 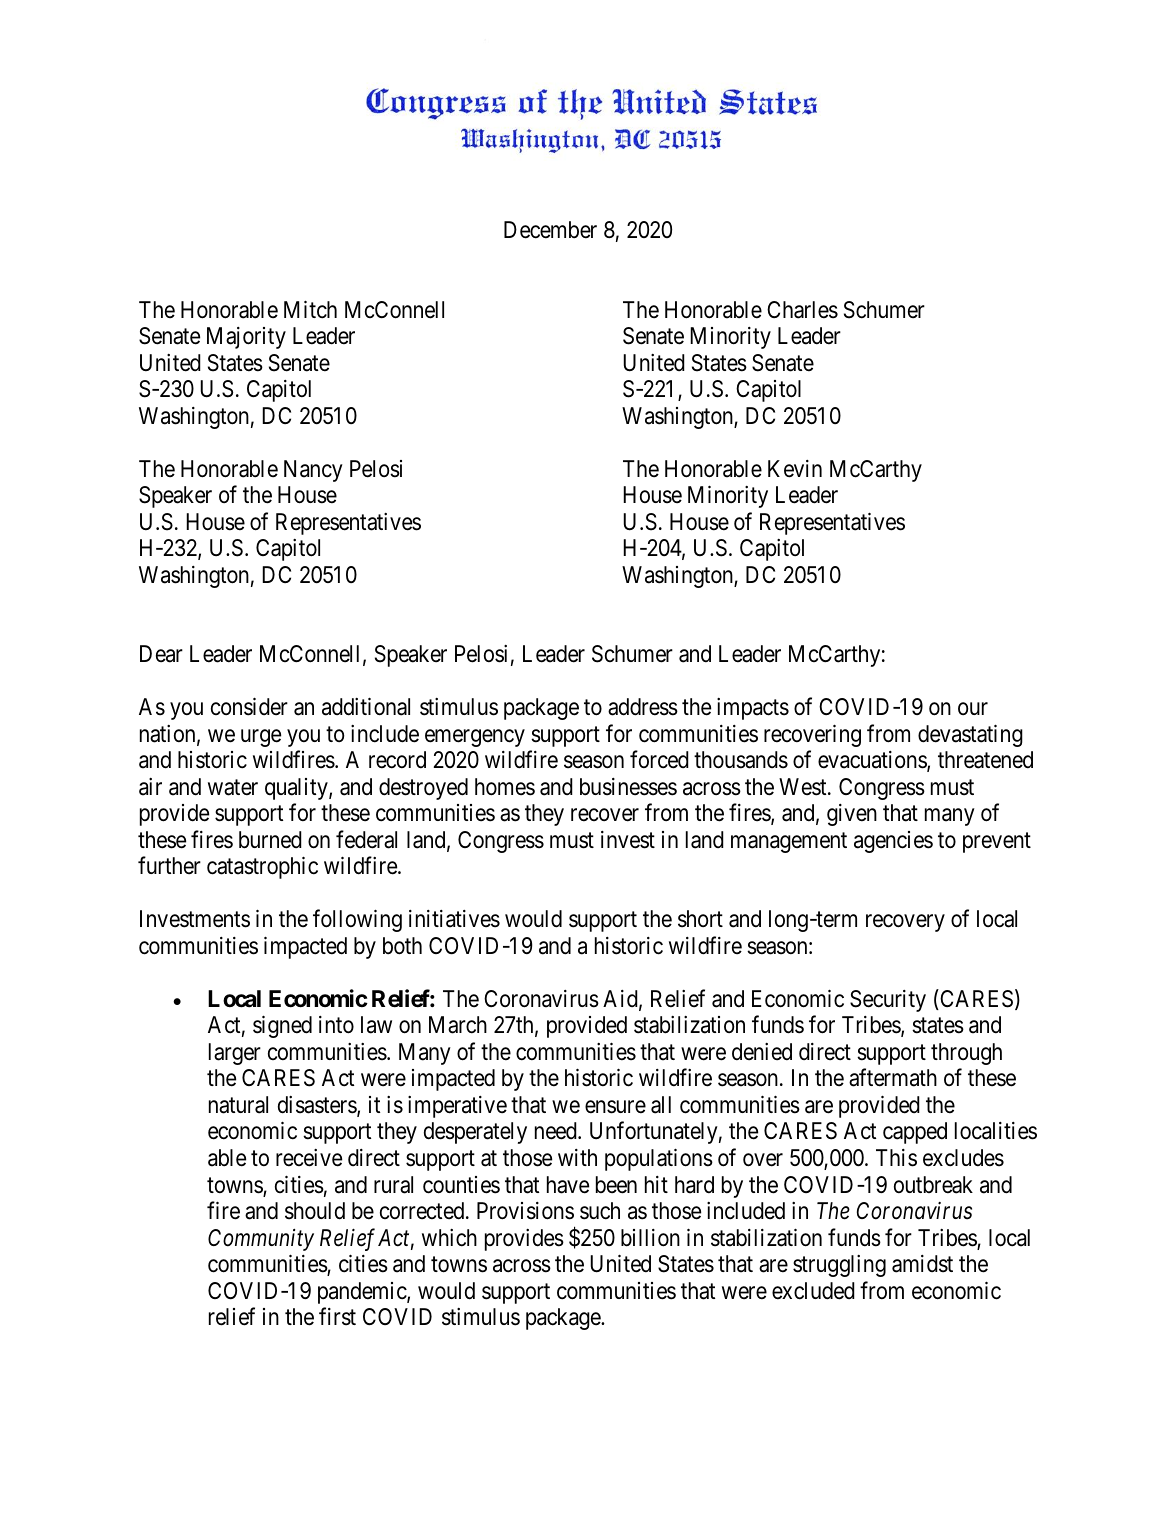 I want to click on Charles, so click(x=802, y=310).
